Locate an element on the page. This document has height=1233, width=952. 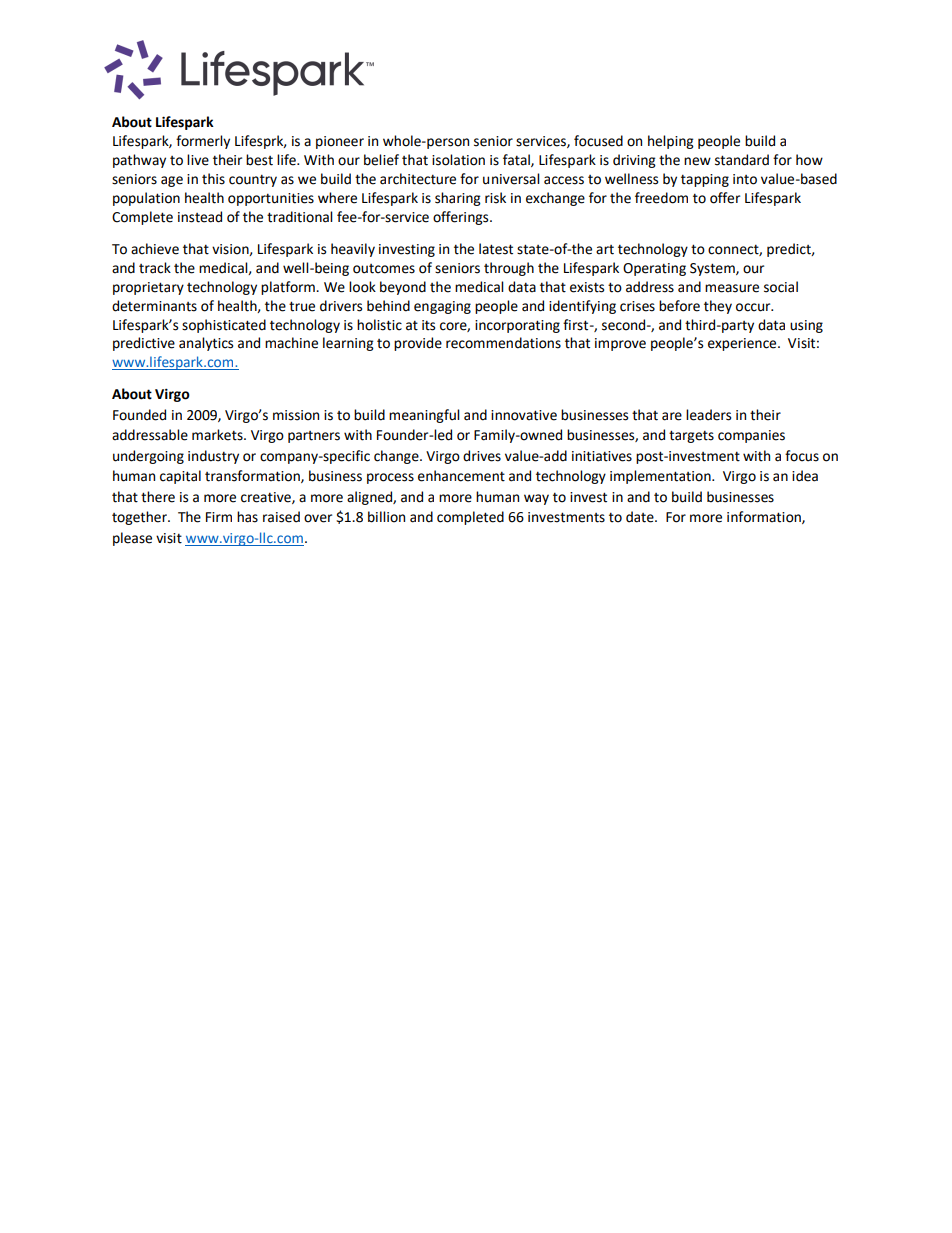
live is located at coordinates (198, 160).
